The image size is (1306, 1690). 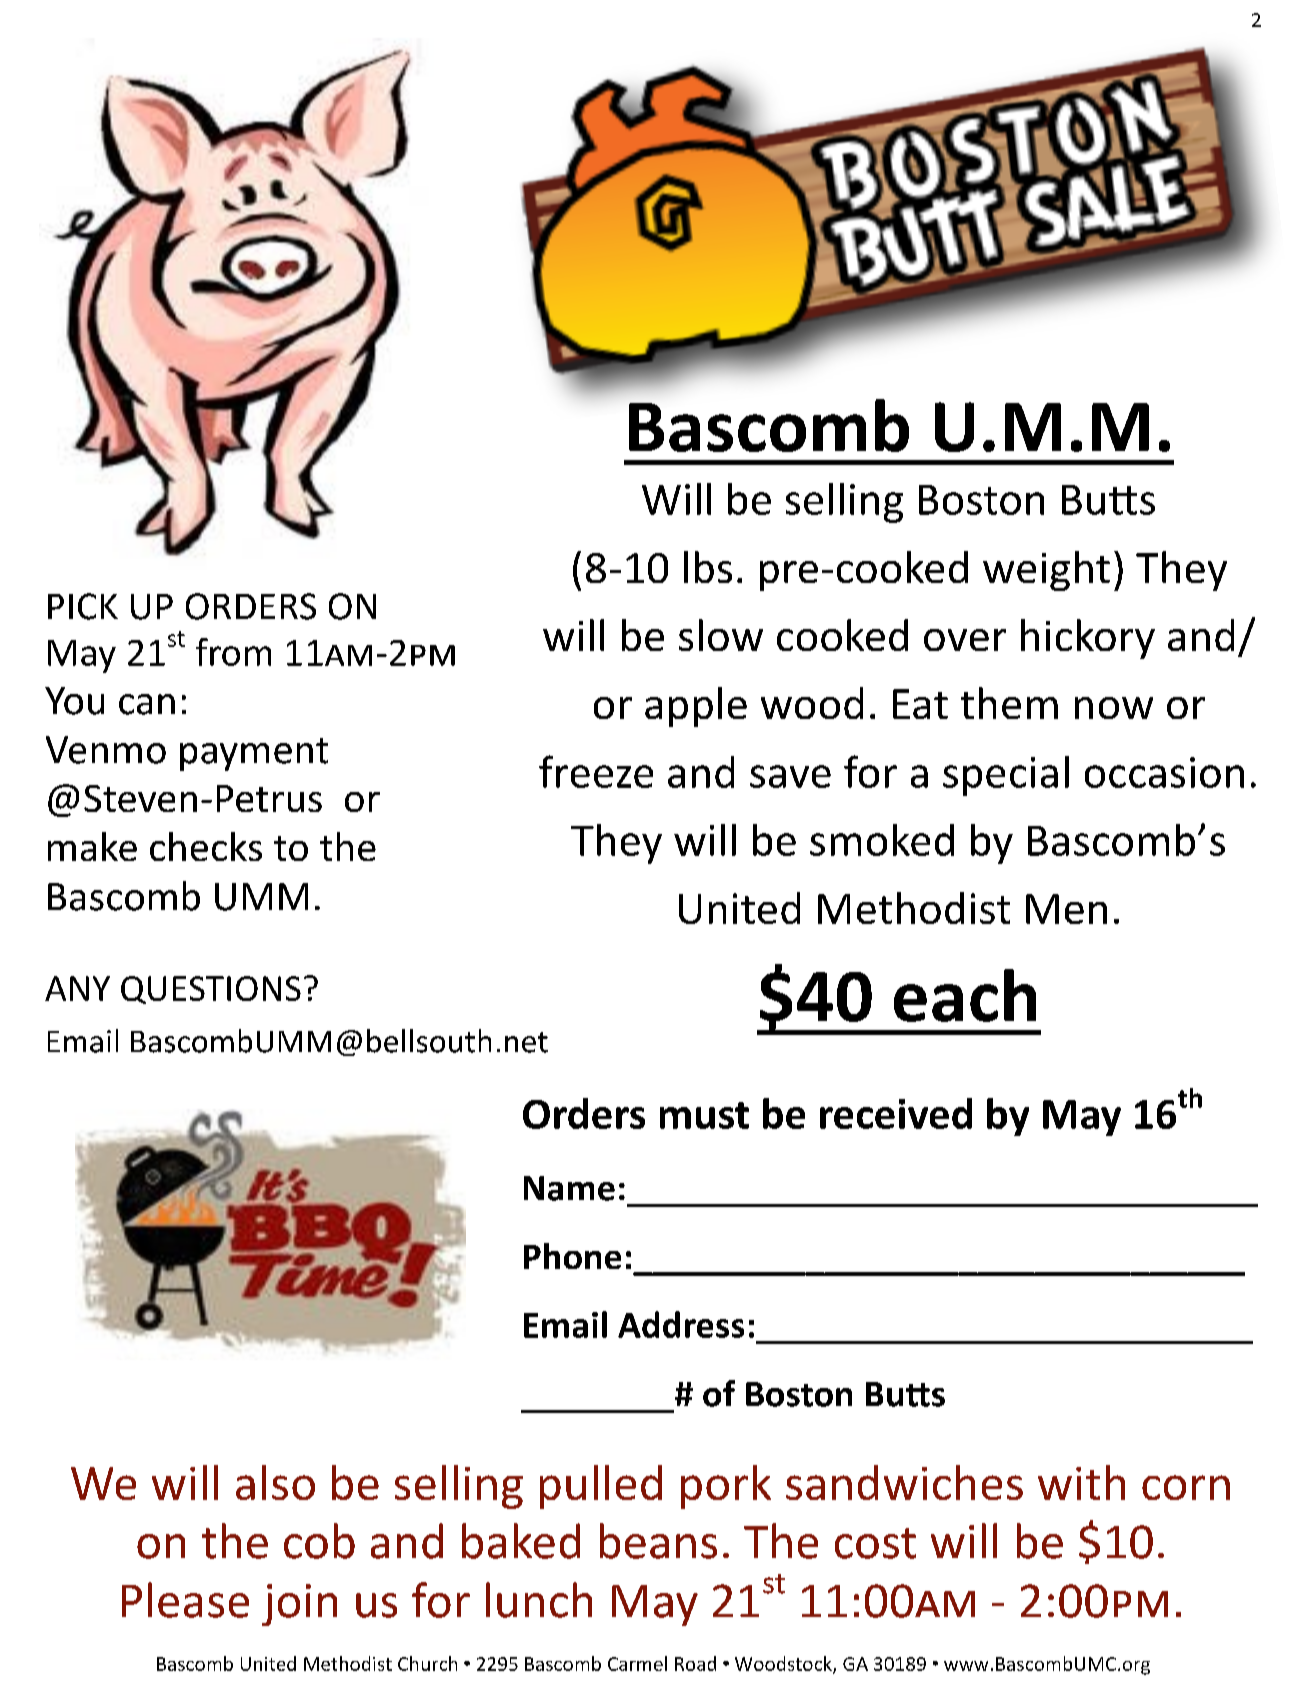 What do you see at coordinates (233, 652) in the screenshot?
I see `from` at bounding box center [233, 652].
